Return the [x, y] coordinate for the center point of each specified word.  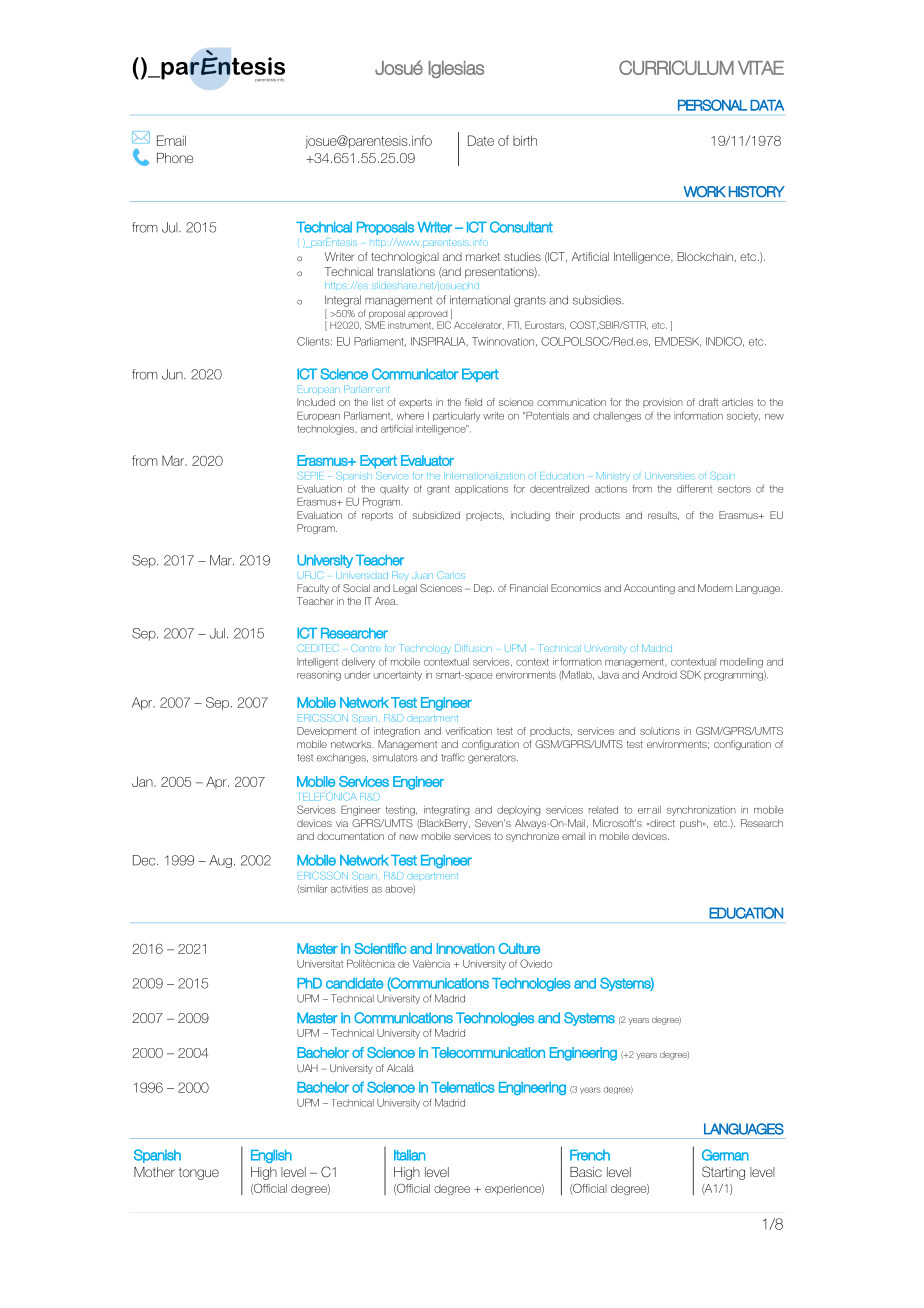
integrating [447, 811]
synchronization [701, 811]
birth [525, 140]
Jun [173, 374]
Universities [670, 476]
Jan [143, 781]
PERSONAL [712, 105]
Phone [175, 158]
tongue [199, 1173]
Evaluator [427, 460]
